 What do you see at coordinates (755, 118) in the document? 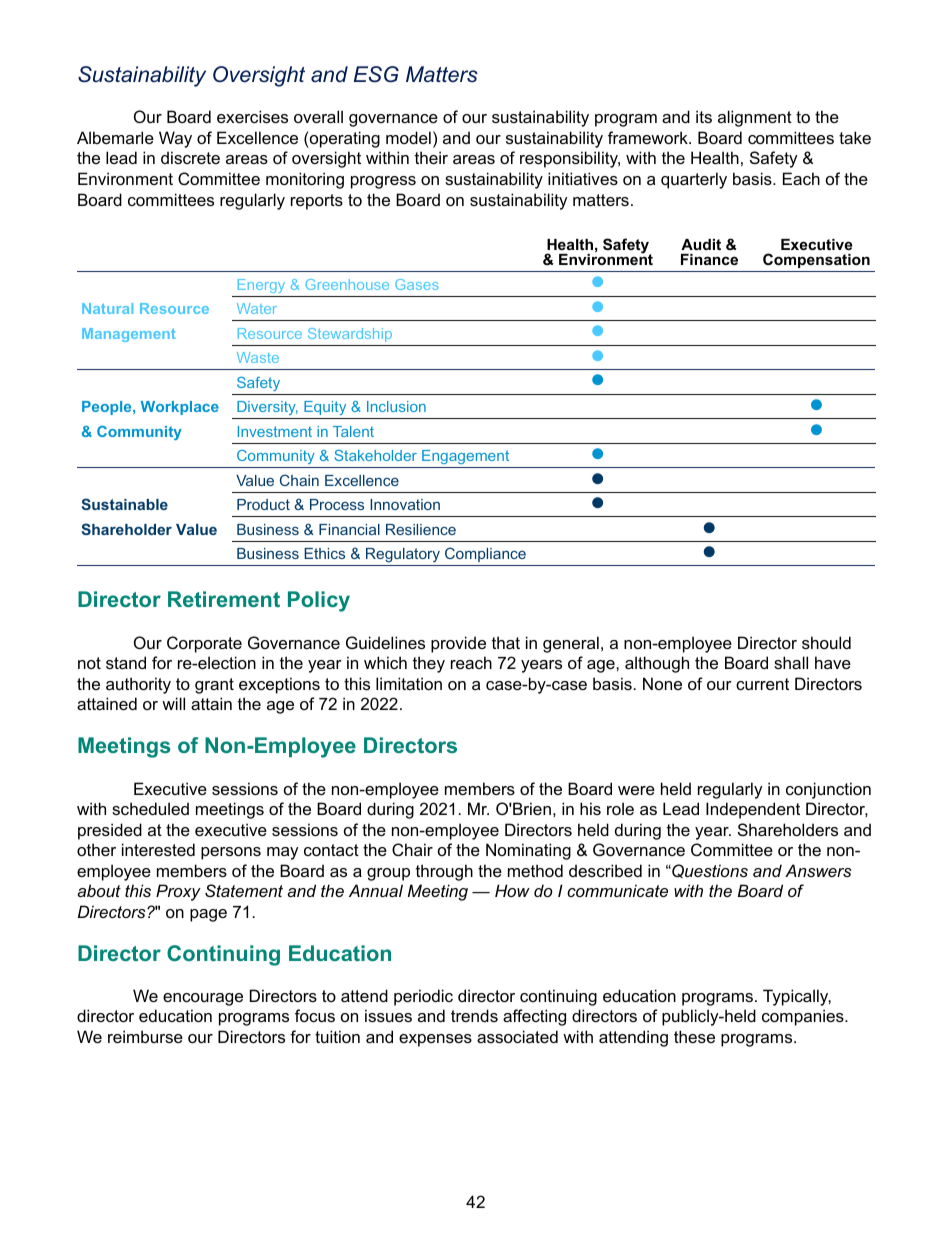
I see `alignment` at bounding box center [755, 118].
